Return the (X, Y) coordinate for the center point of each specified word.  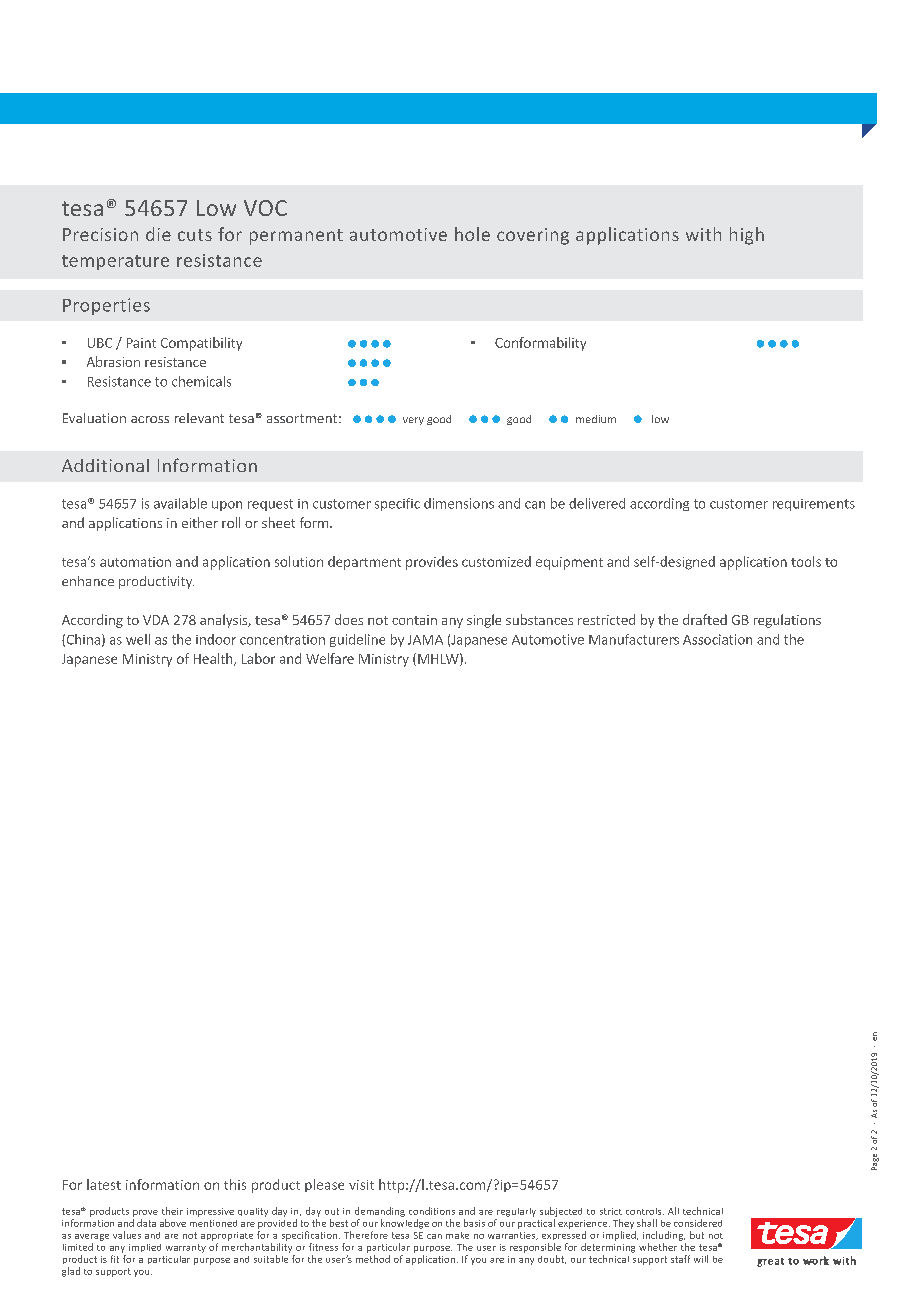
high (747, 236)
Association (717, 639)
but (697, 1235)
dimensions (459, 503)
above (173, 1223)
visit (361, 1185)
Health (214, 659)
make (457, 1235)
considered (698, 1223)
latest (104, 1184)
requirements (814, 505)
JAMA (425, 640)
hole (472, 234)
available (180, 503)
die (158, 234)
